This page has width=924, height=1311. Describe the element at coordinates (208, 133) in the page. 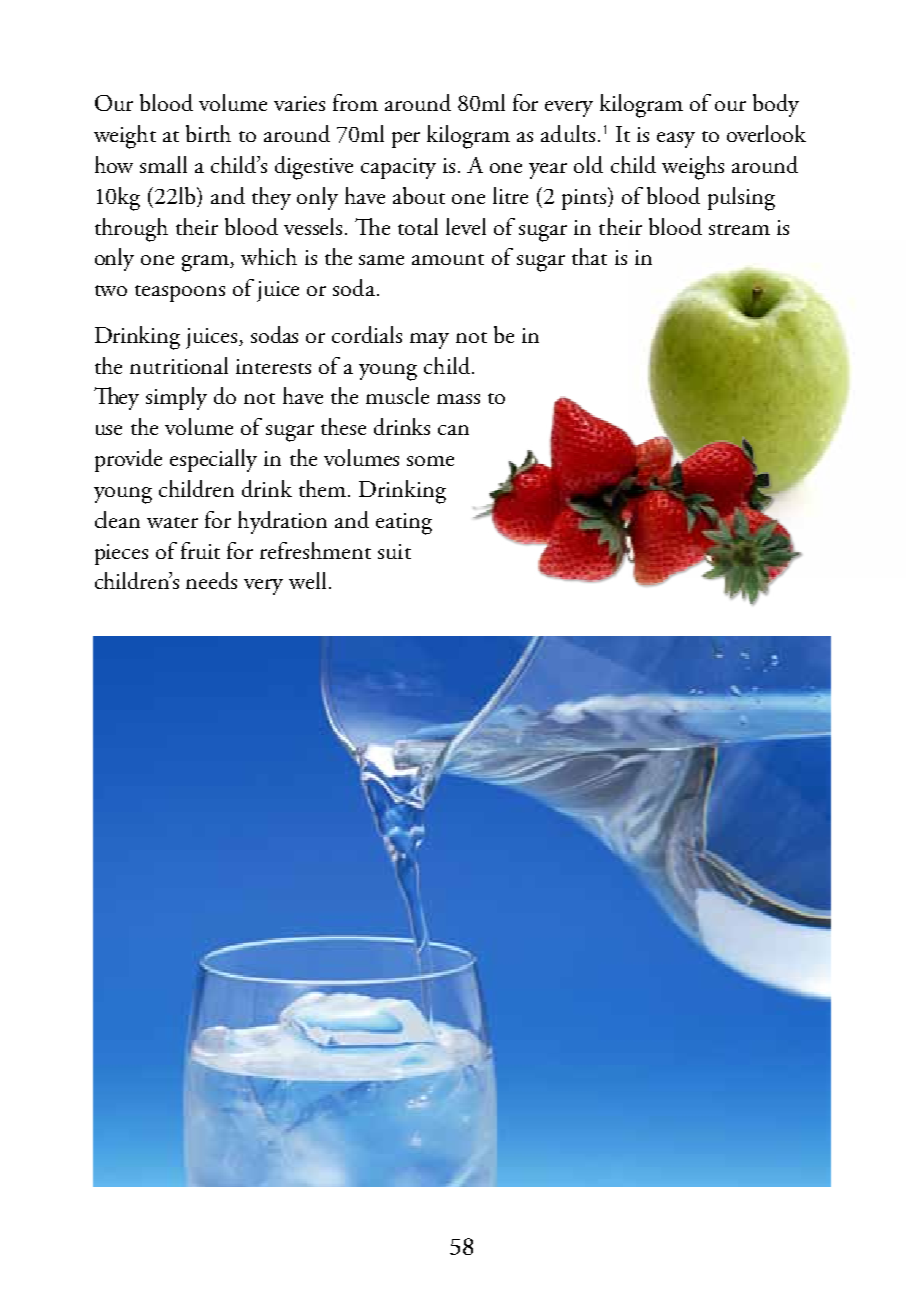

I see `birth` at that location.
